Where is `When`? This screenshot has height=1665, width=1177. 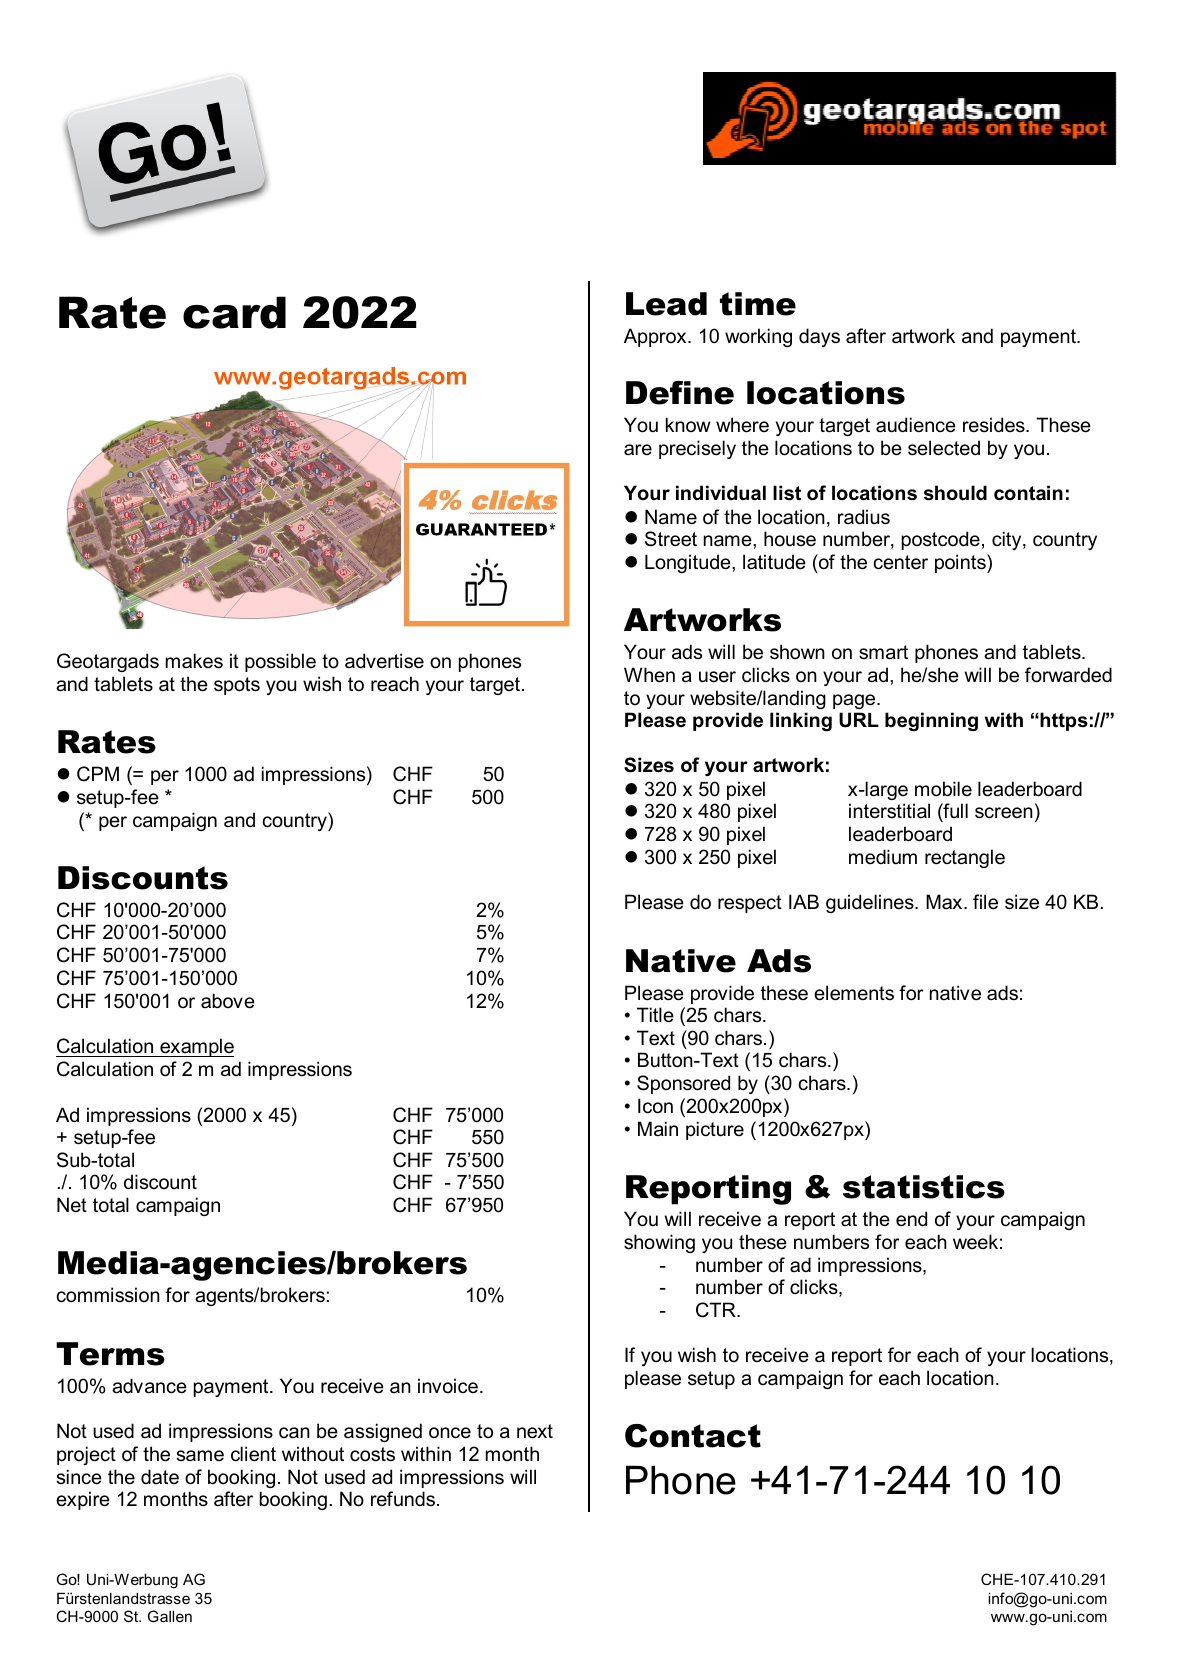
When is located at coordinates (649, 675).
